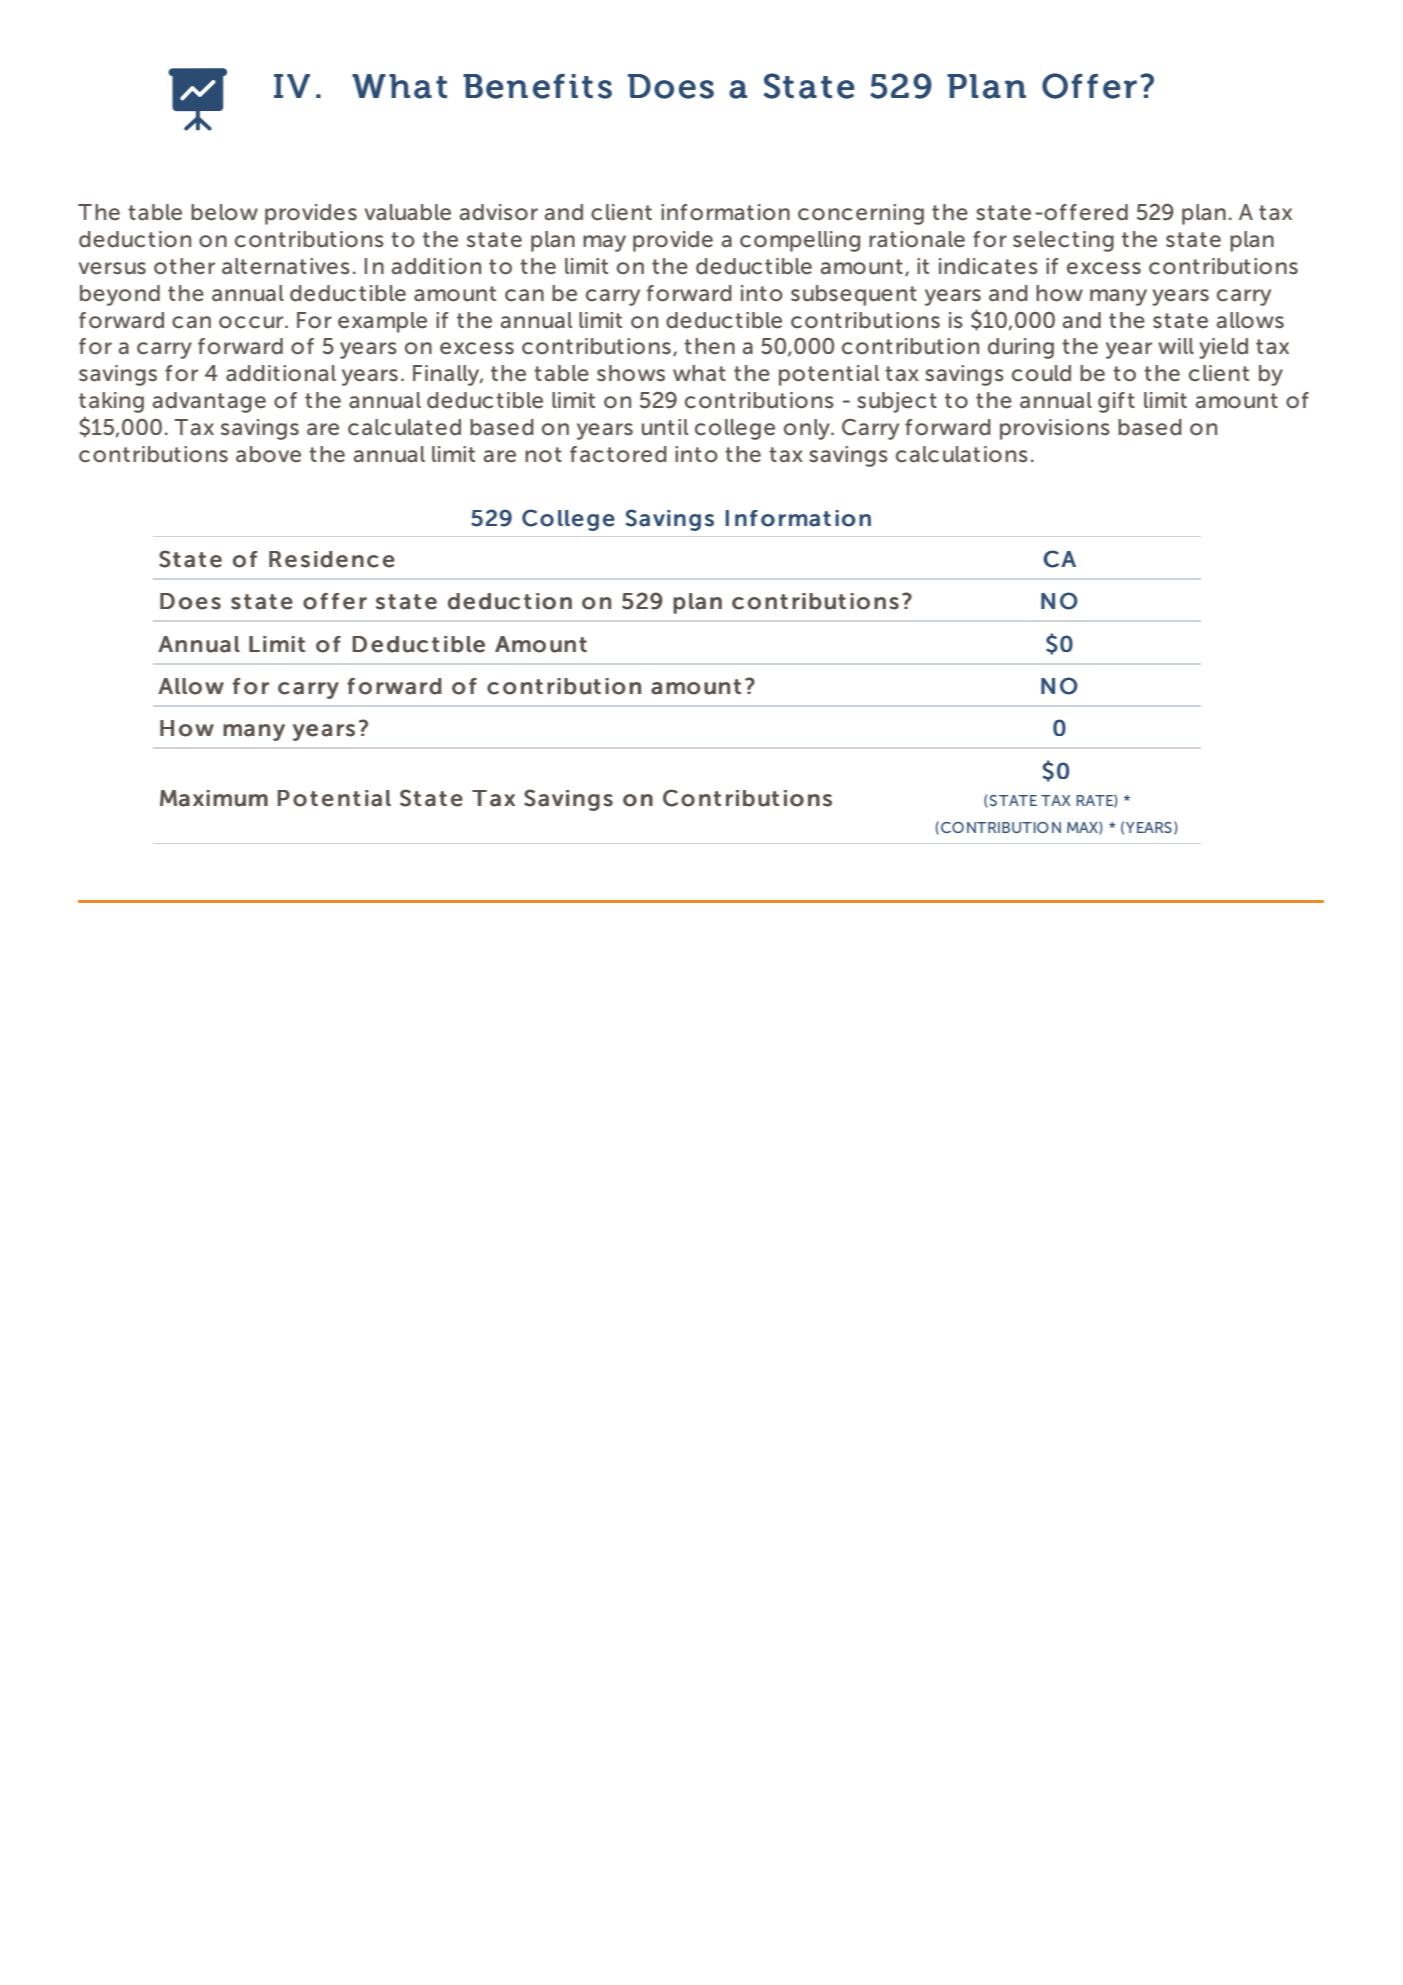 This page has width=1403, height=1985. Describe the element at coordinates (252, 322) in the page. I see `occur` at that location.
